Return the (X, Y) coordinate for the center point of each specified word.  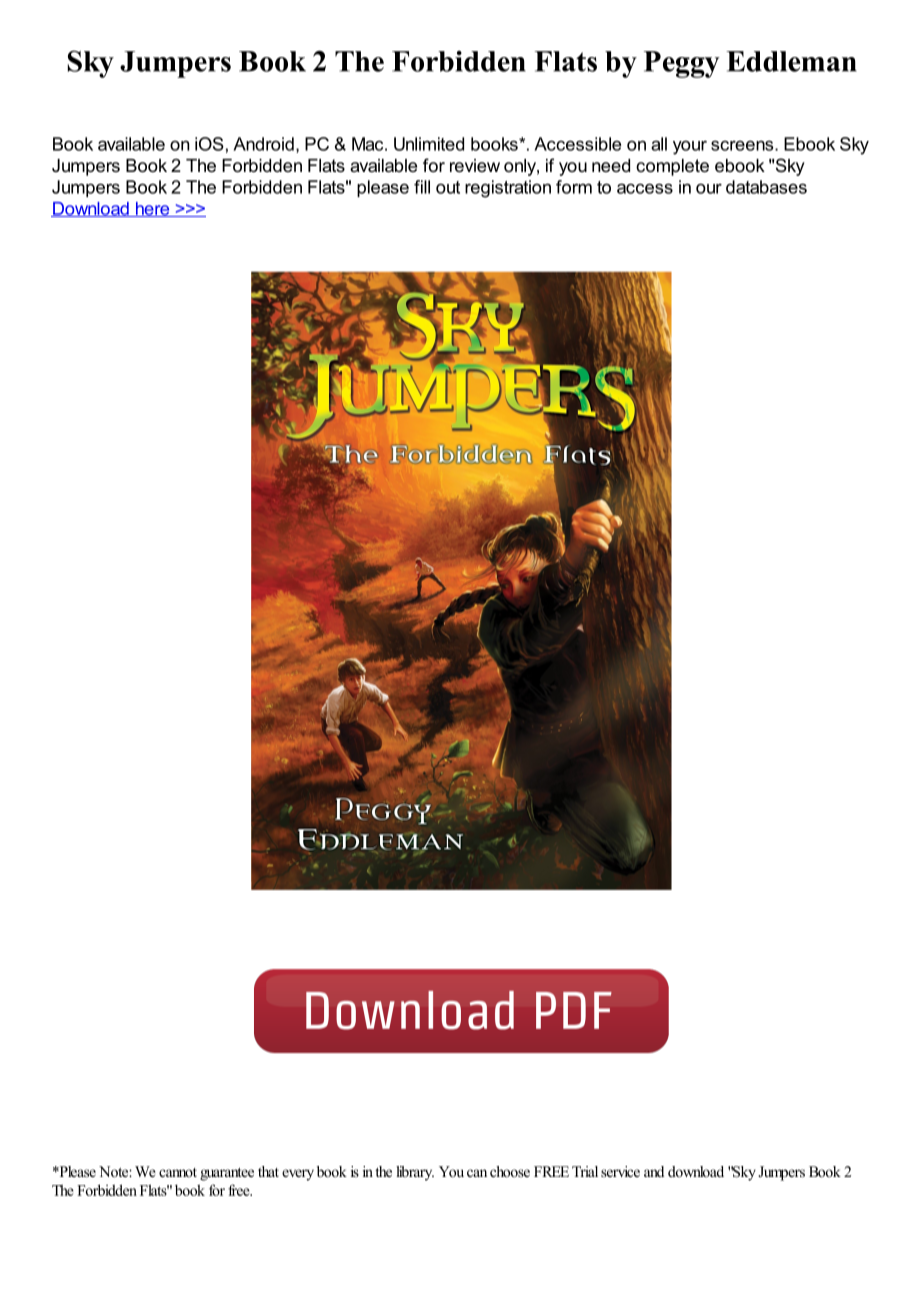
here (152, 209)
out (448, 187)
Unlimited (429, 144)
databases (766, 187)
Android (263, 144)
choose (510, 1171)
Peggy (682, 64)
